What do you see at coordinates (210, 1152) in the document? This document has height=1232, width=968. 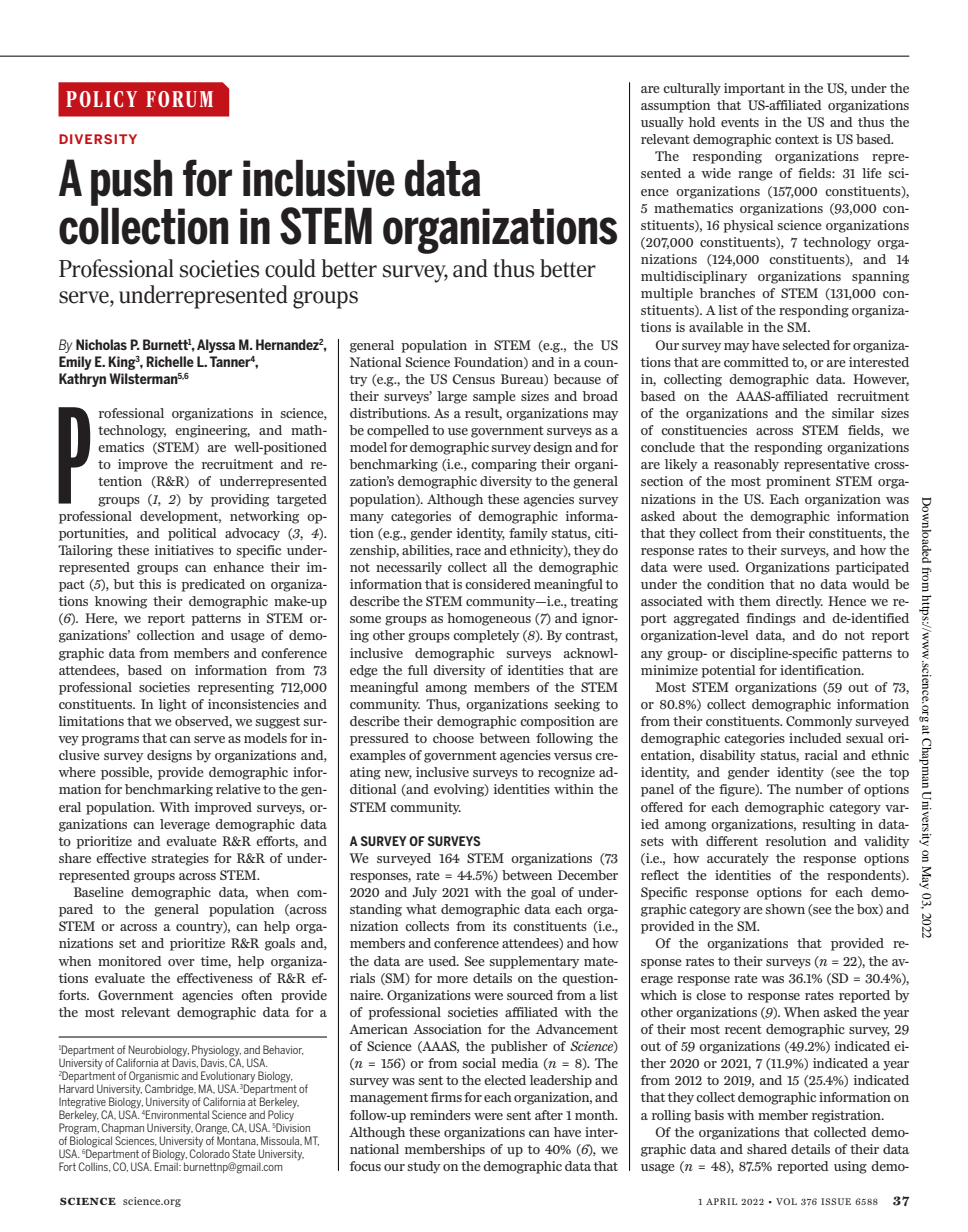 I see `Colorado` at bounding box center [210, 1152].
